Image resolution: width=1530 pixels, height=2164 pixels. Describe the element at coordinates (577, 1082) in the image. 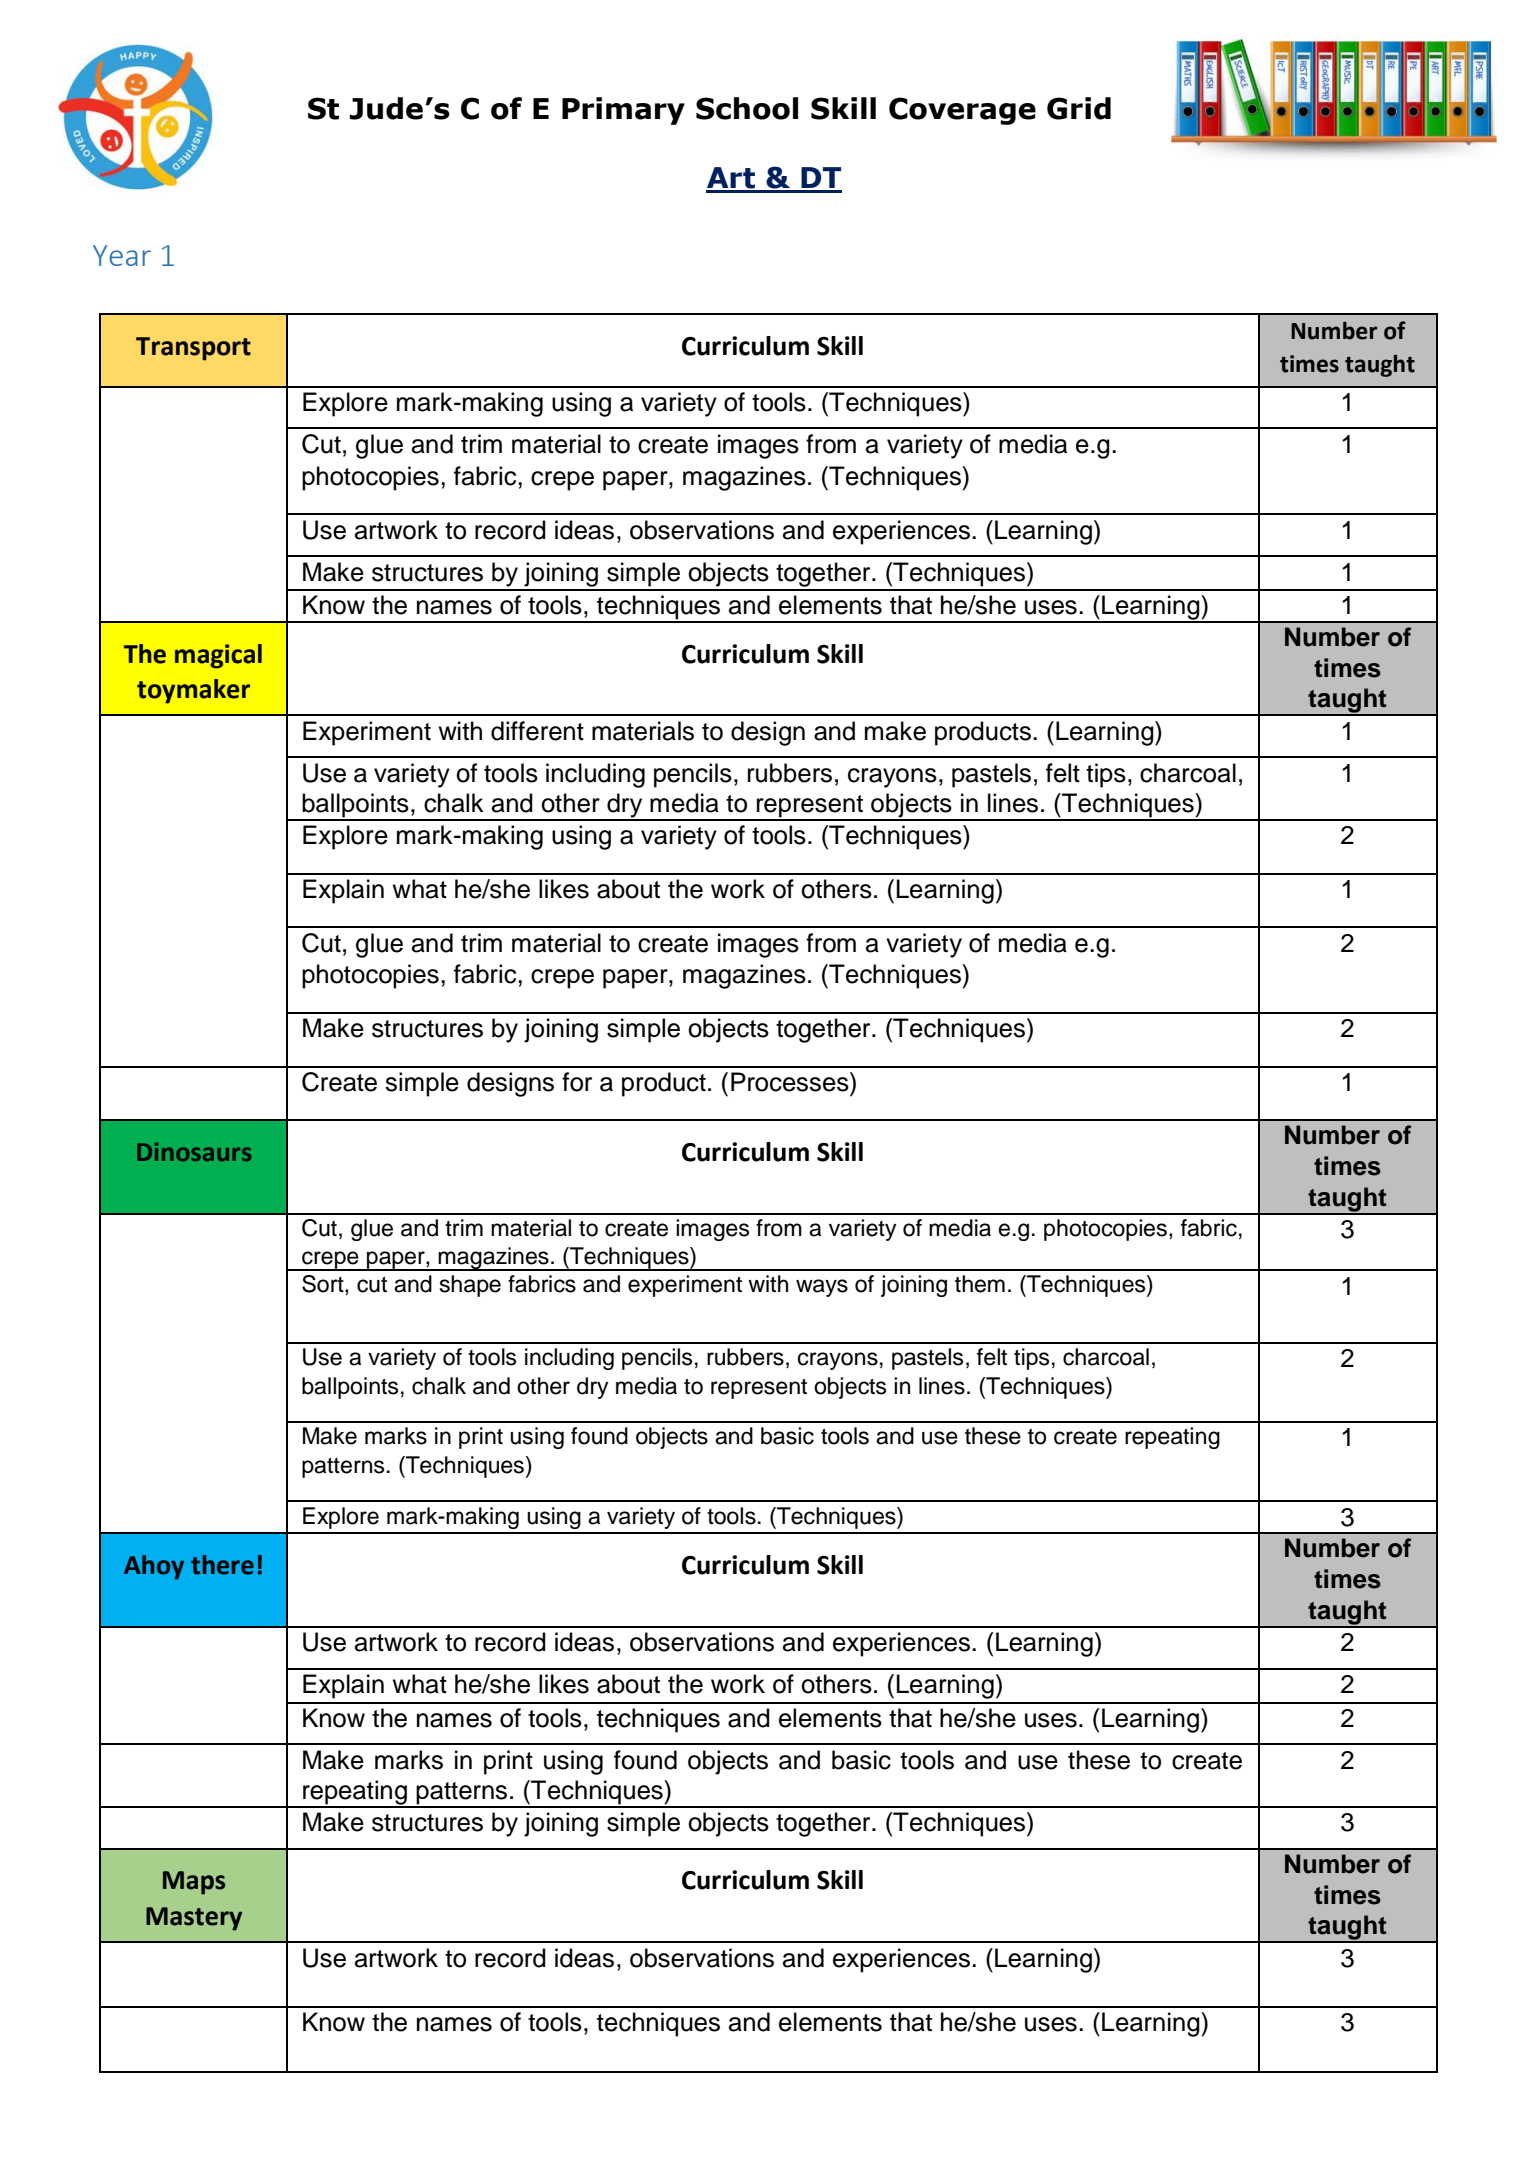

I see `for` at that location.
